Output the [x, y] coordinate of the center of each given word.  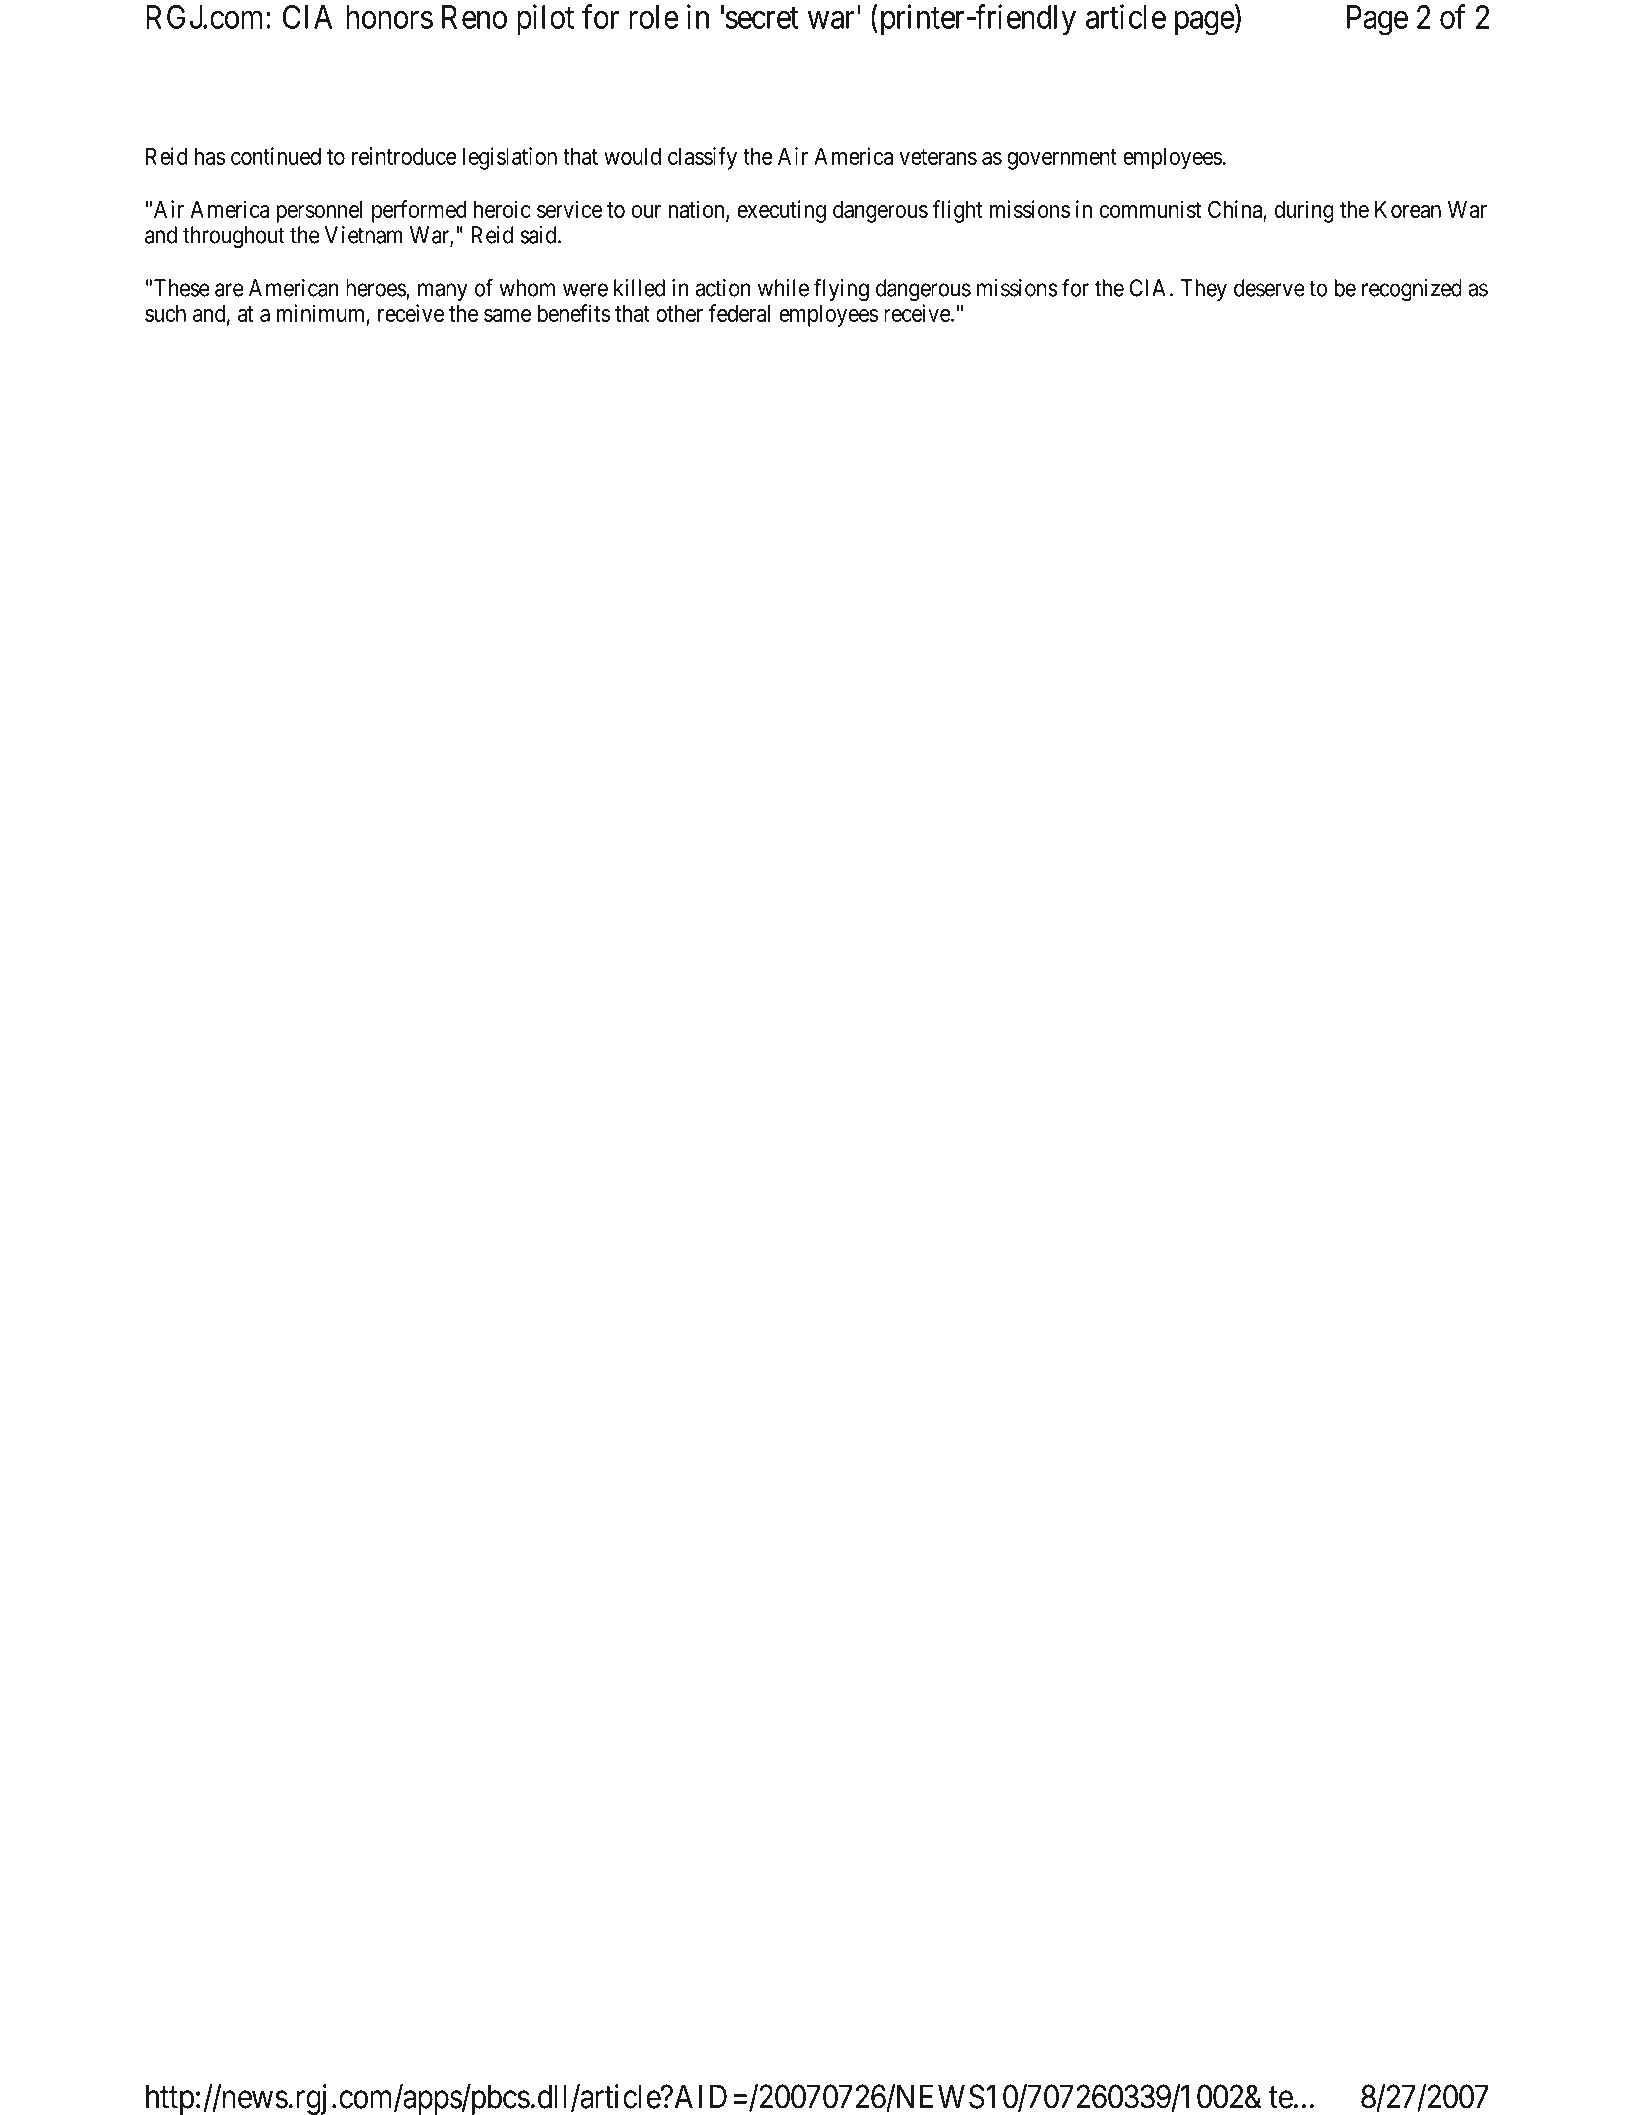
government [1062, 159]
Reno [474, 17]
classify [702, 158]
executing [781, 211]
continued [276, 156]
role [654, 17]
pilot [545, 19]
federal [739, 313]
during [1304, 211]
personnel [319, 212]
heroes [376, 289]
